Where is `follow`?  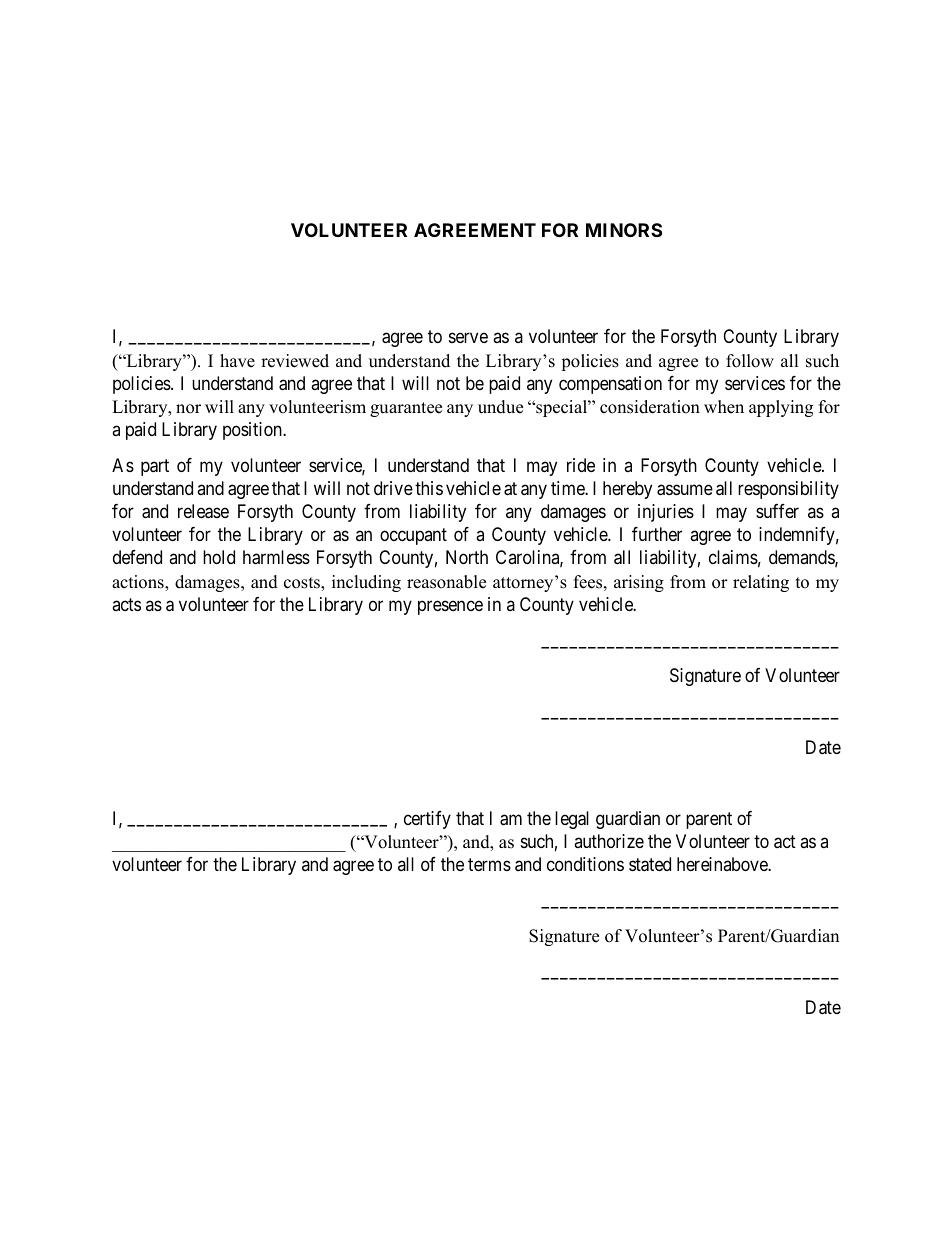 follow is located at coordinates (750, 361).
